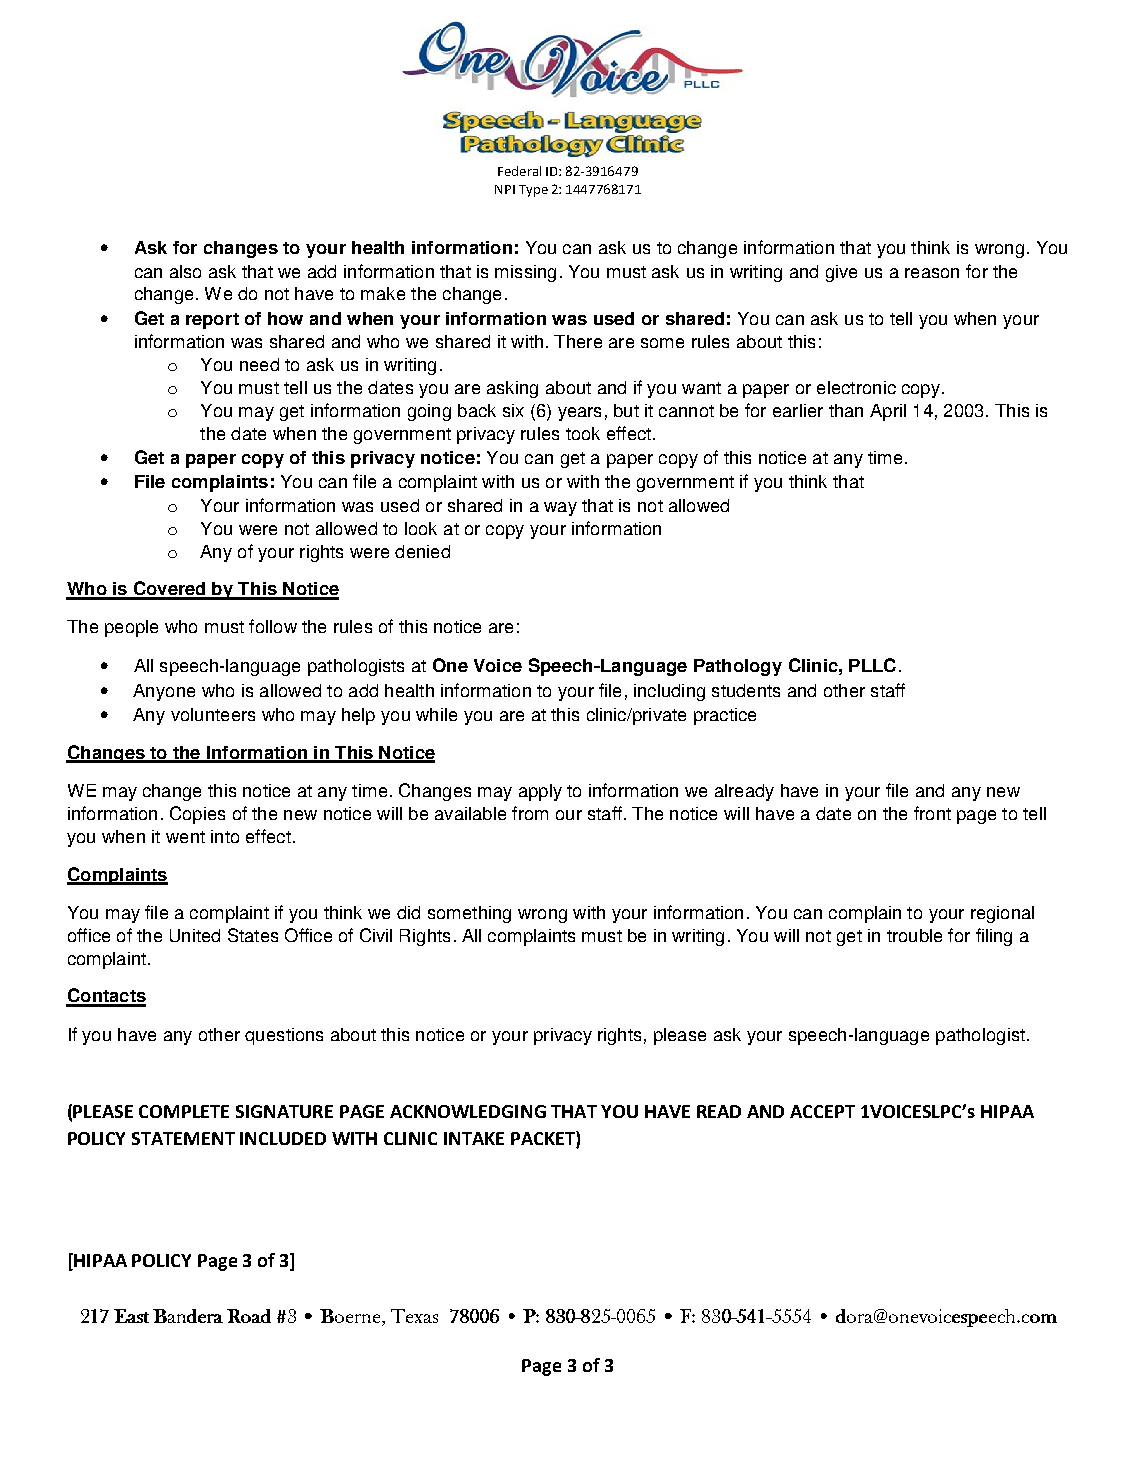 The height and width of the screenshot is (1470, 1136). What do you see at coordinates (284, 1111) in the screenshot?
I see `SIGNATURE` at bounding box center [284, 1111].
